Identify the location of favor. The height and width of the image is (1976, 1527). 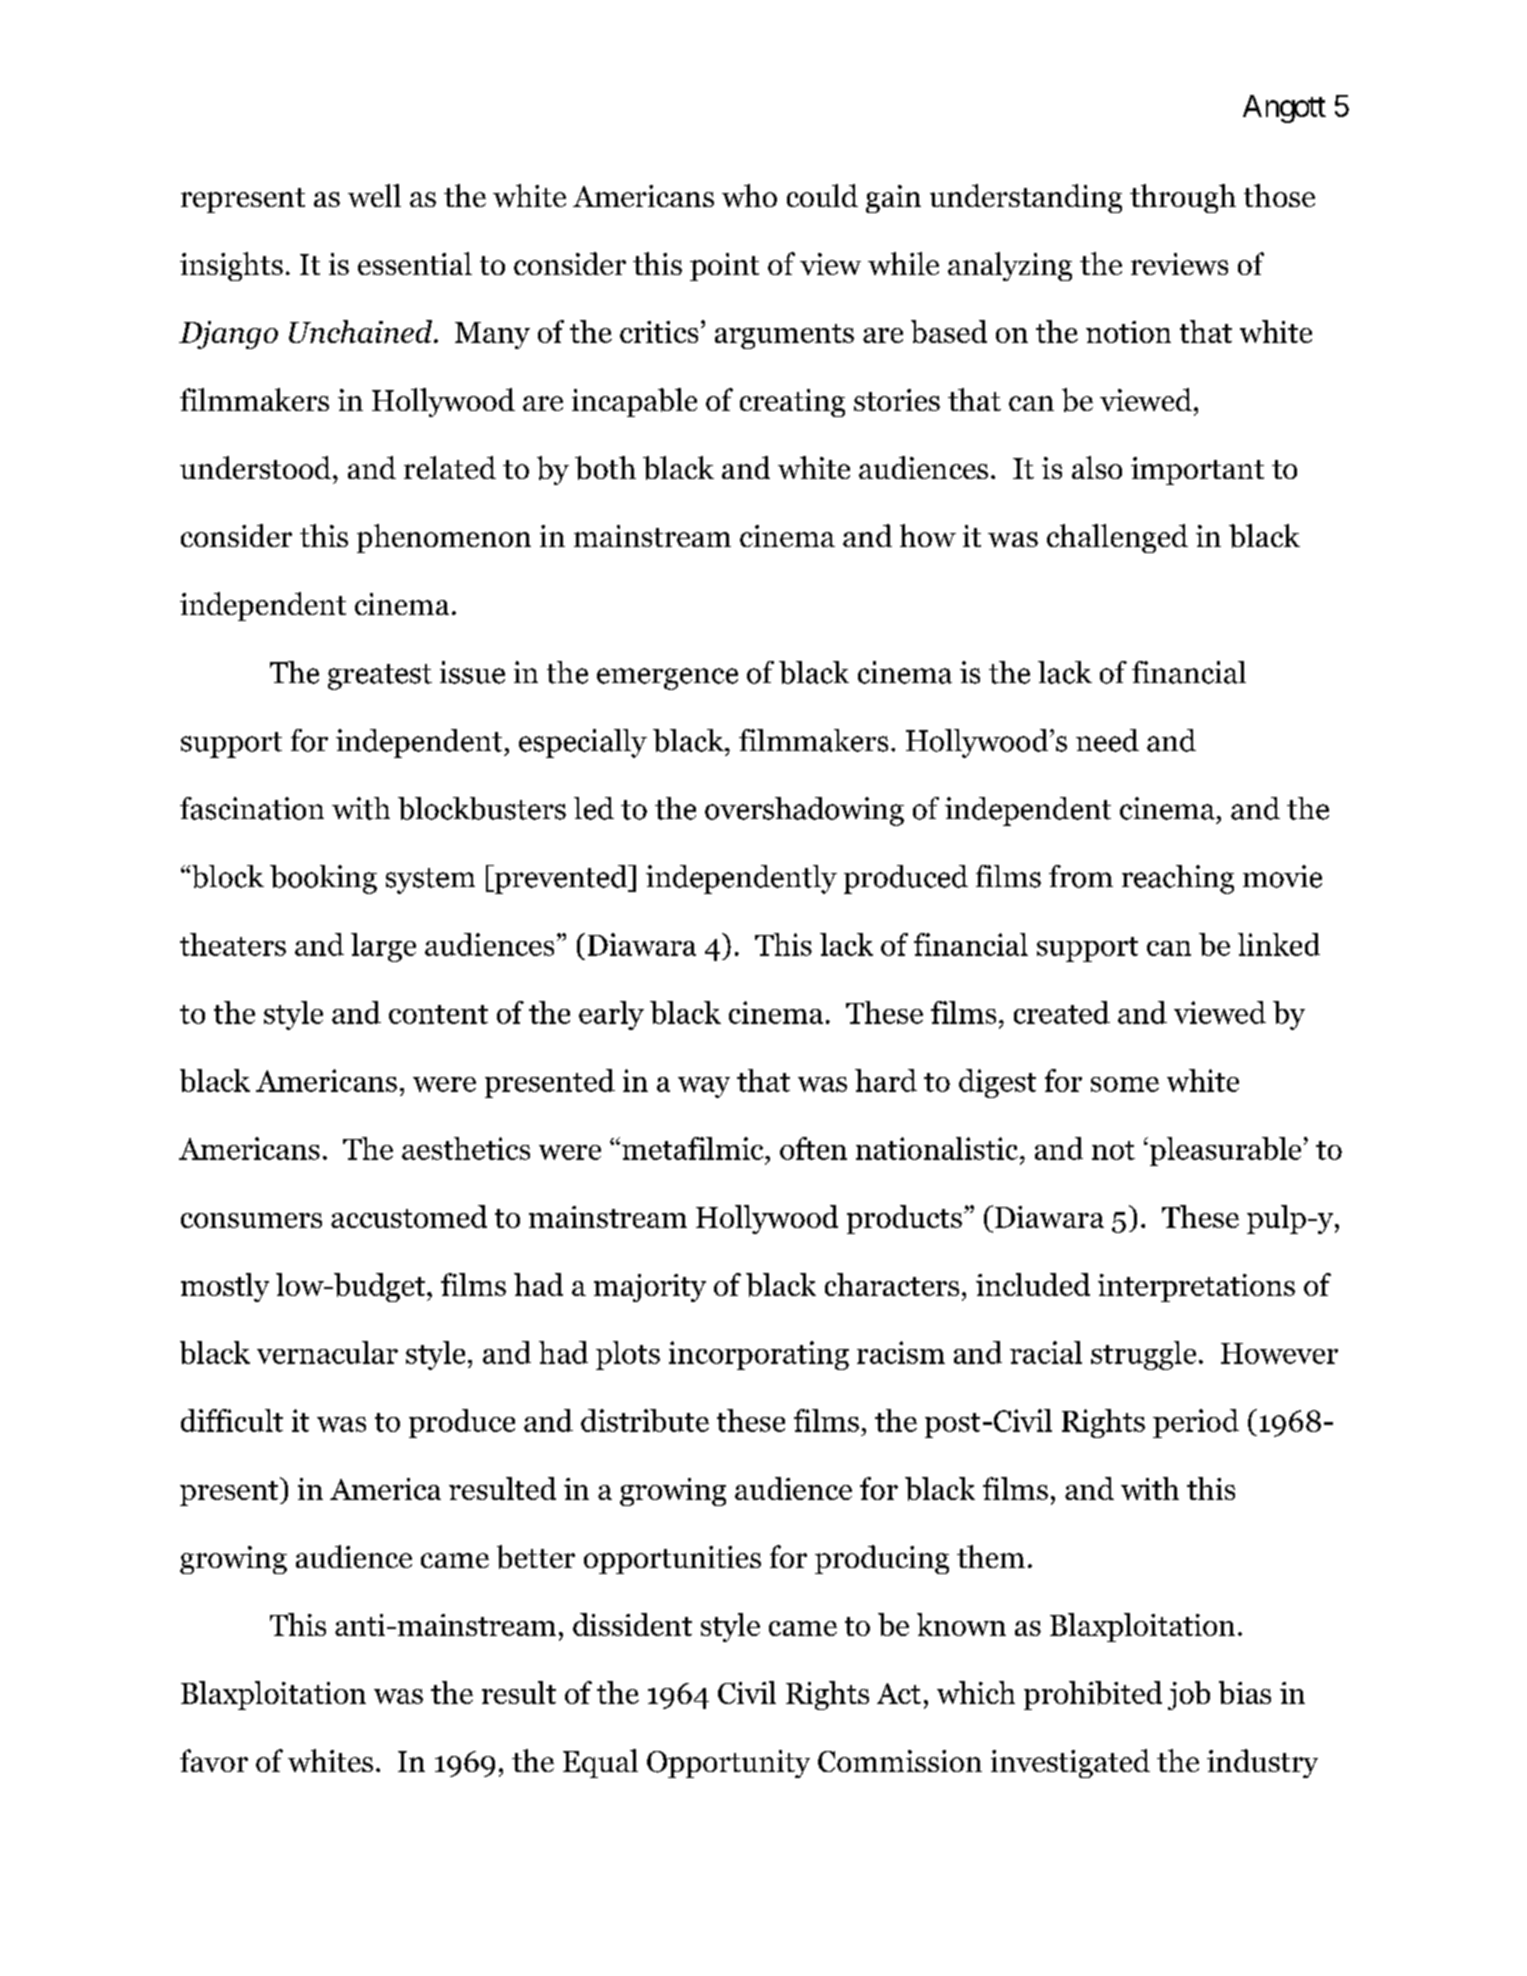
(214, 1760).
